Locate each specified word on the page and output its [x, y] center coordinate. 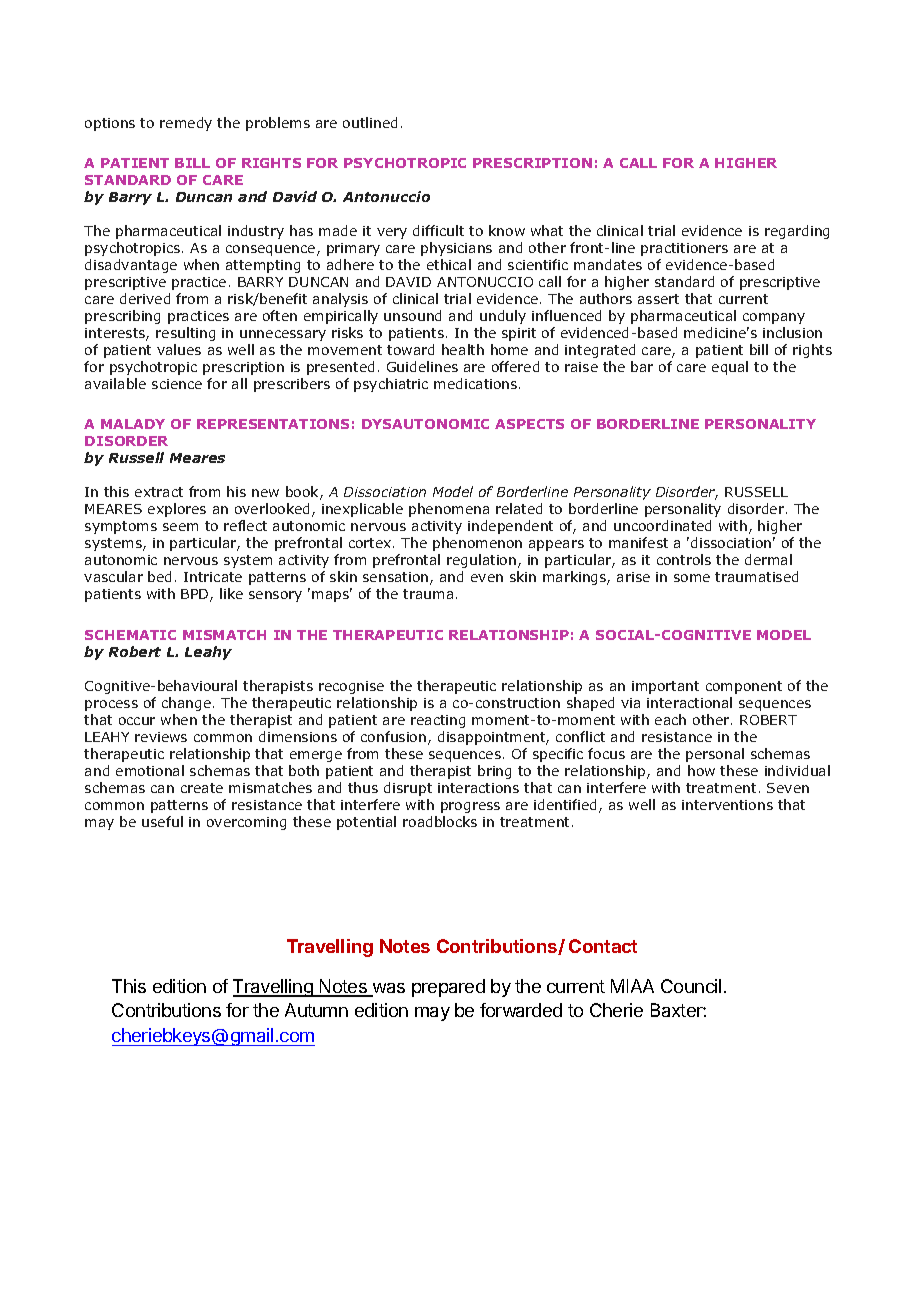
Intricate [213, 577]
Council [691, 986]
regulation [483, 561]
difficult [438, 230]
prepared [448, 988]
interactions [478, 788]
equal [730, 368]
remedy [186, 124]
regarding [797, 232]
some [692, 578]
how [701, 770]
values [179, 349]
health [463, 349]
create [202, 788]
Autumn [316, 1010]
